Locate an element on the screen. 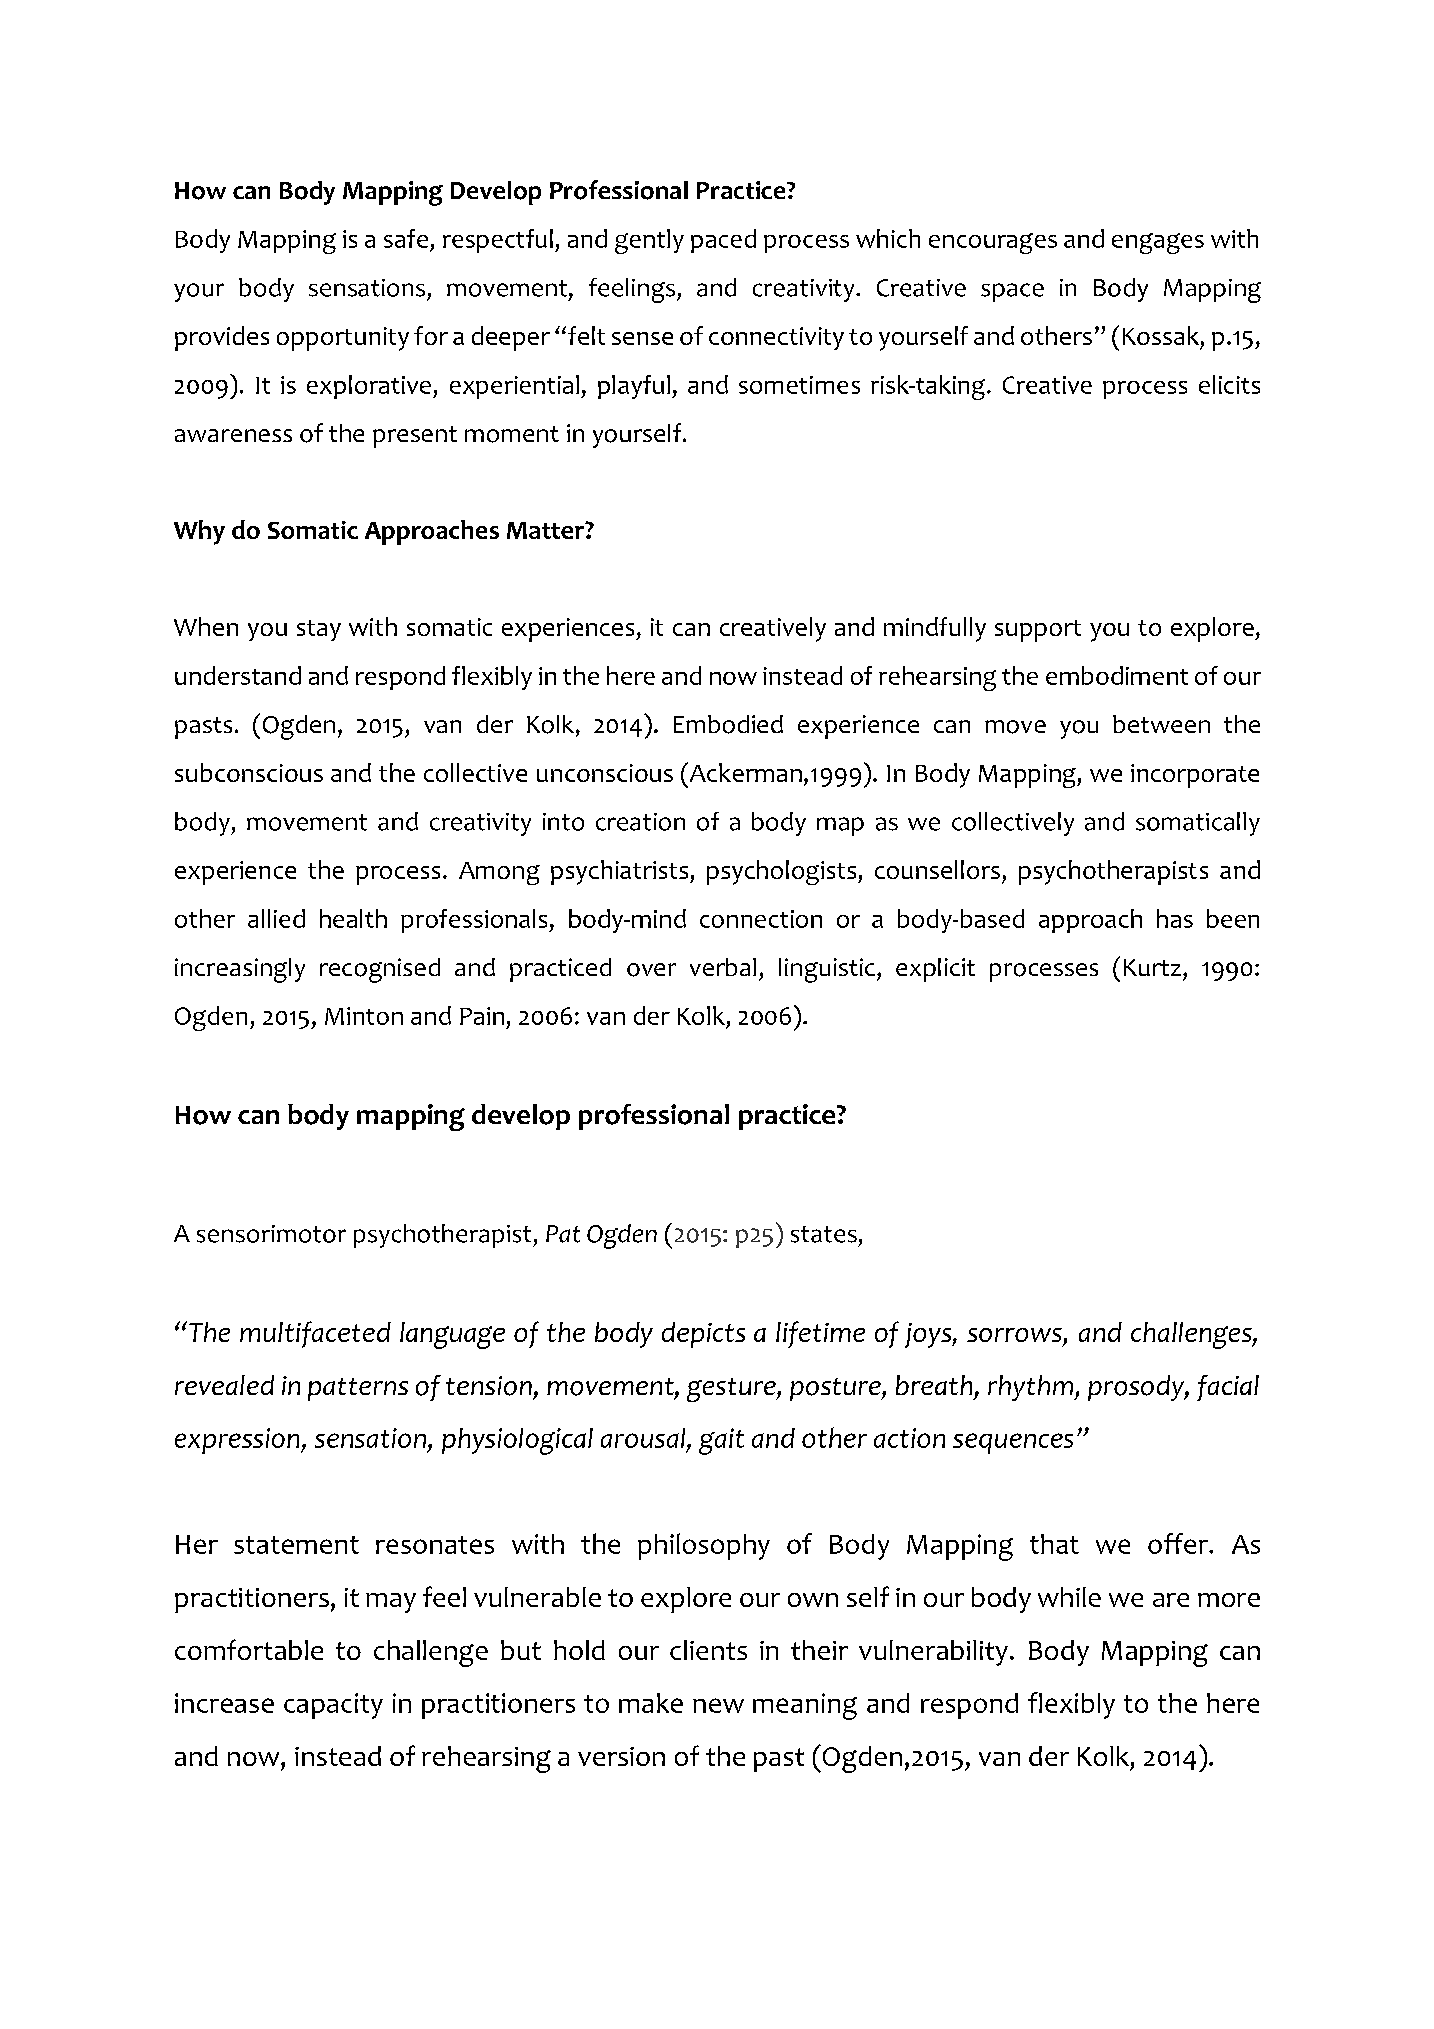 Image resolution: width=1434 pixels, height=2029 pixels. opportunity is located at coordinates (343, 339).
